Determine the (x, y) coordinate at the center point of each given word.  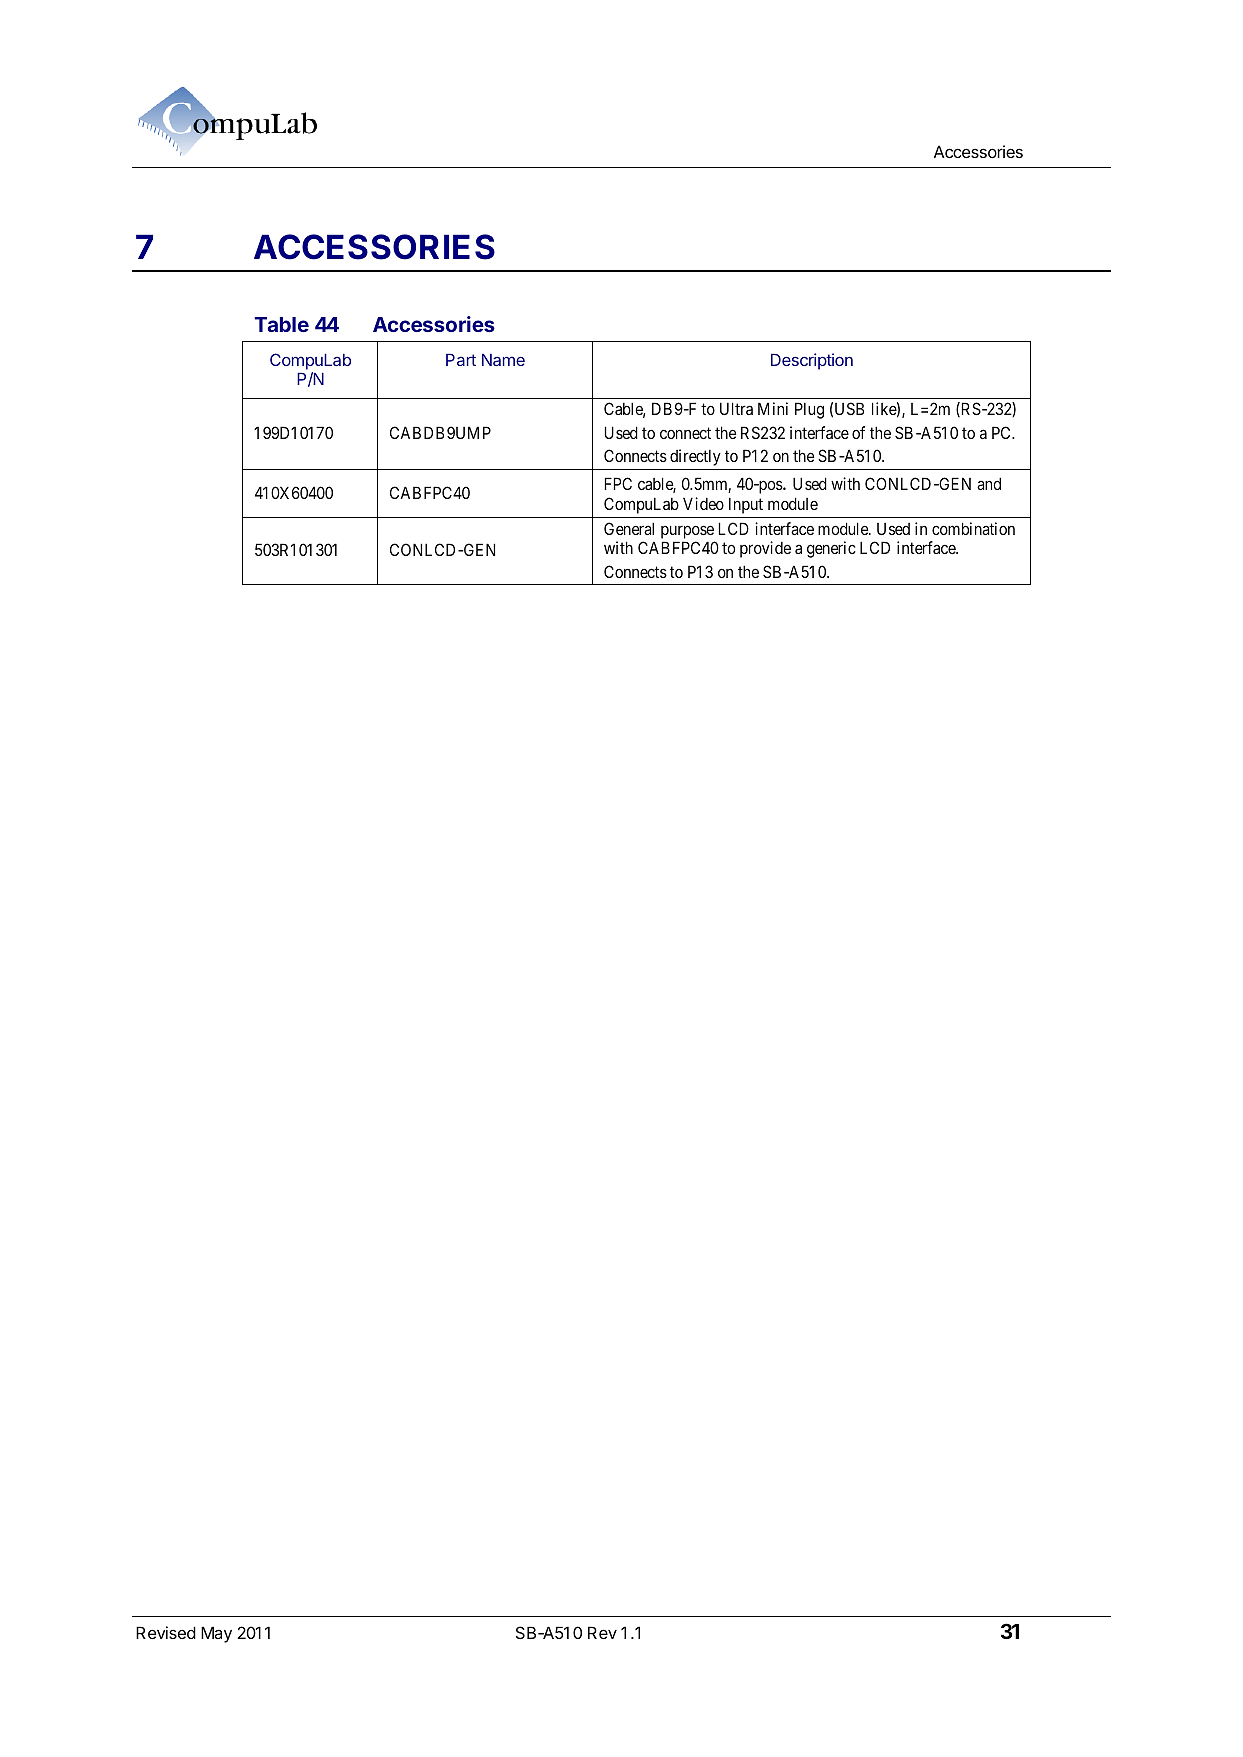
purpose (687, 532)
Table (281, 324)
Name (503, 360)
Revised (166, 1632)
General (629, 528)
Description (812, 361)
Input (746, 505)
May (216, 1634)
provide (765, 549)
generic (831, 549)
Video (703, 503)
